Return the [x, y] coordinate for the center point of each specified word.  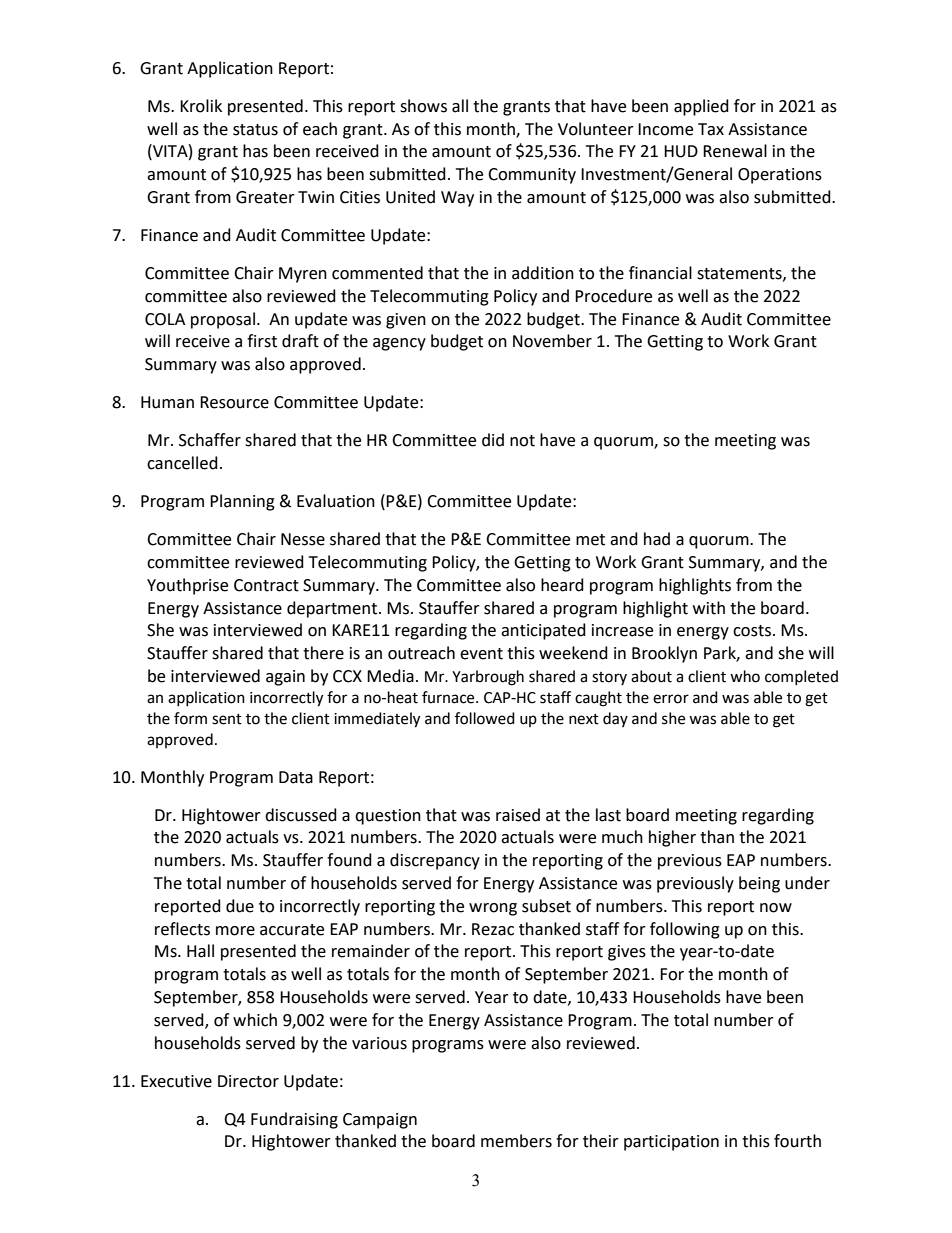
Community [532, 176]
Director [248, 1081]
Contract [266, 585]
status [255, 130]
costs [752, 631]
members [516, 1141]
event [481, 654]
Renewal [735, 151]
